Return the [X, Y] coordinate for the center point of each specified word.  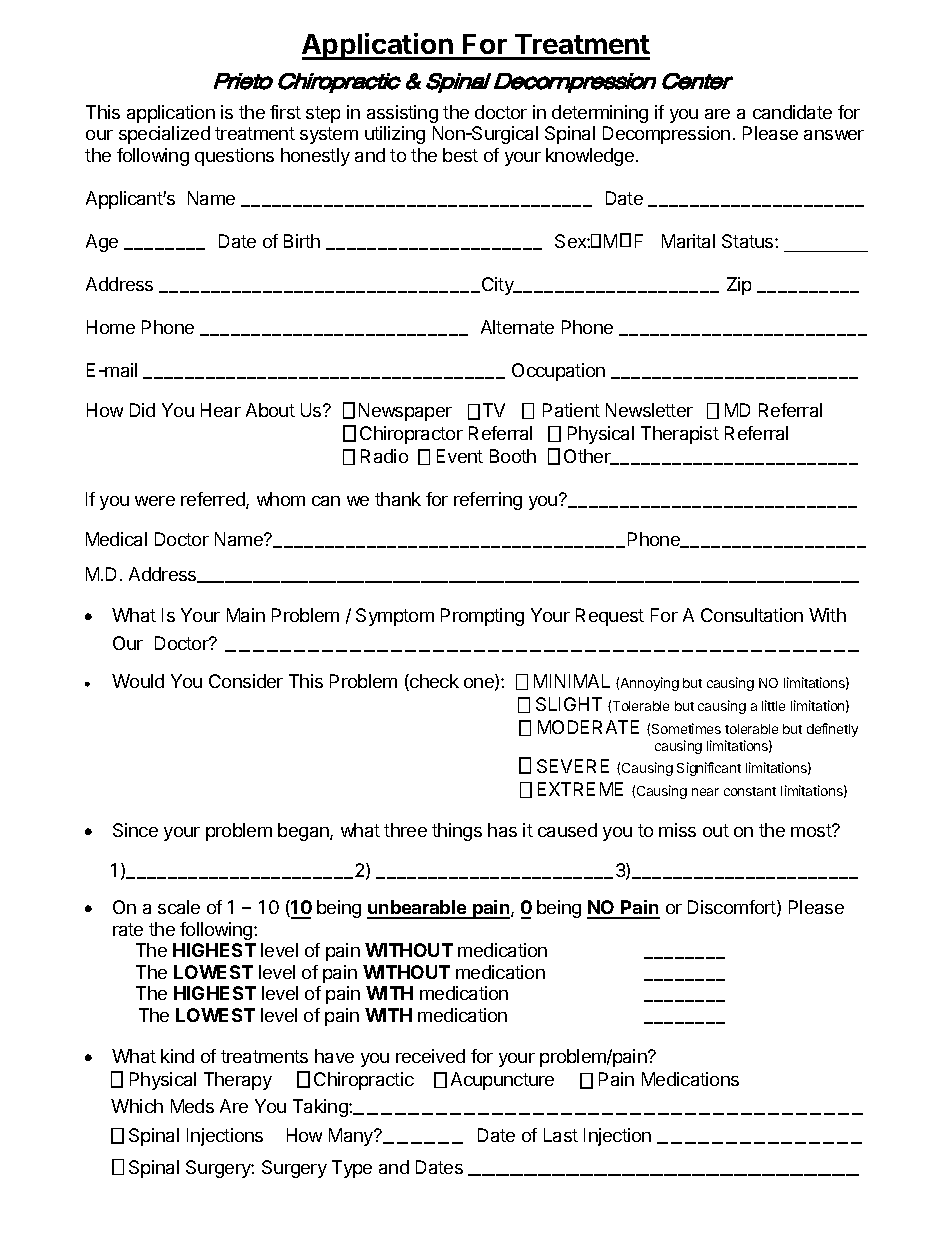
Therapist [680, 435]
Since [135, 830]
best [460, 155]
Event [460, 456]
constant [750, 791]
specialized [164, 135]
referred [214, 500]
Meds [192, 1106]
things [457, 832]
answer [834, 135]
